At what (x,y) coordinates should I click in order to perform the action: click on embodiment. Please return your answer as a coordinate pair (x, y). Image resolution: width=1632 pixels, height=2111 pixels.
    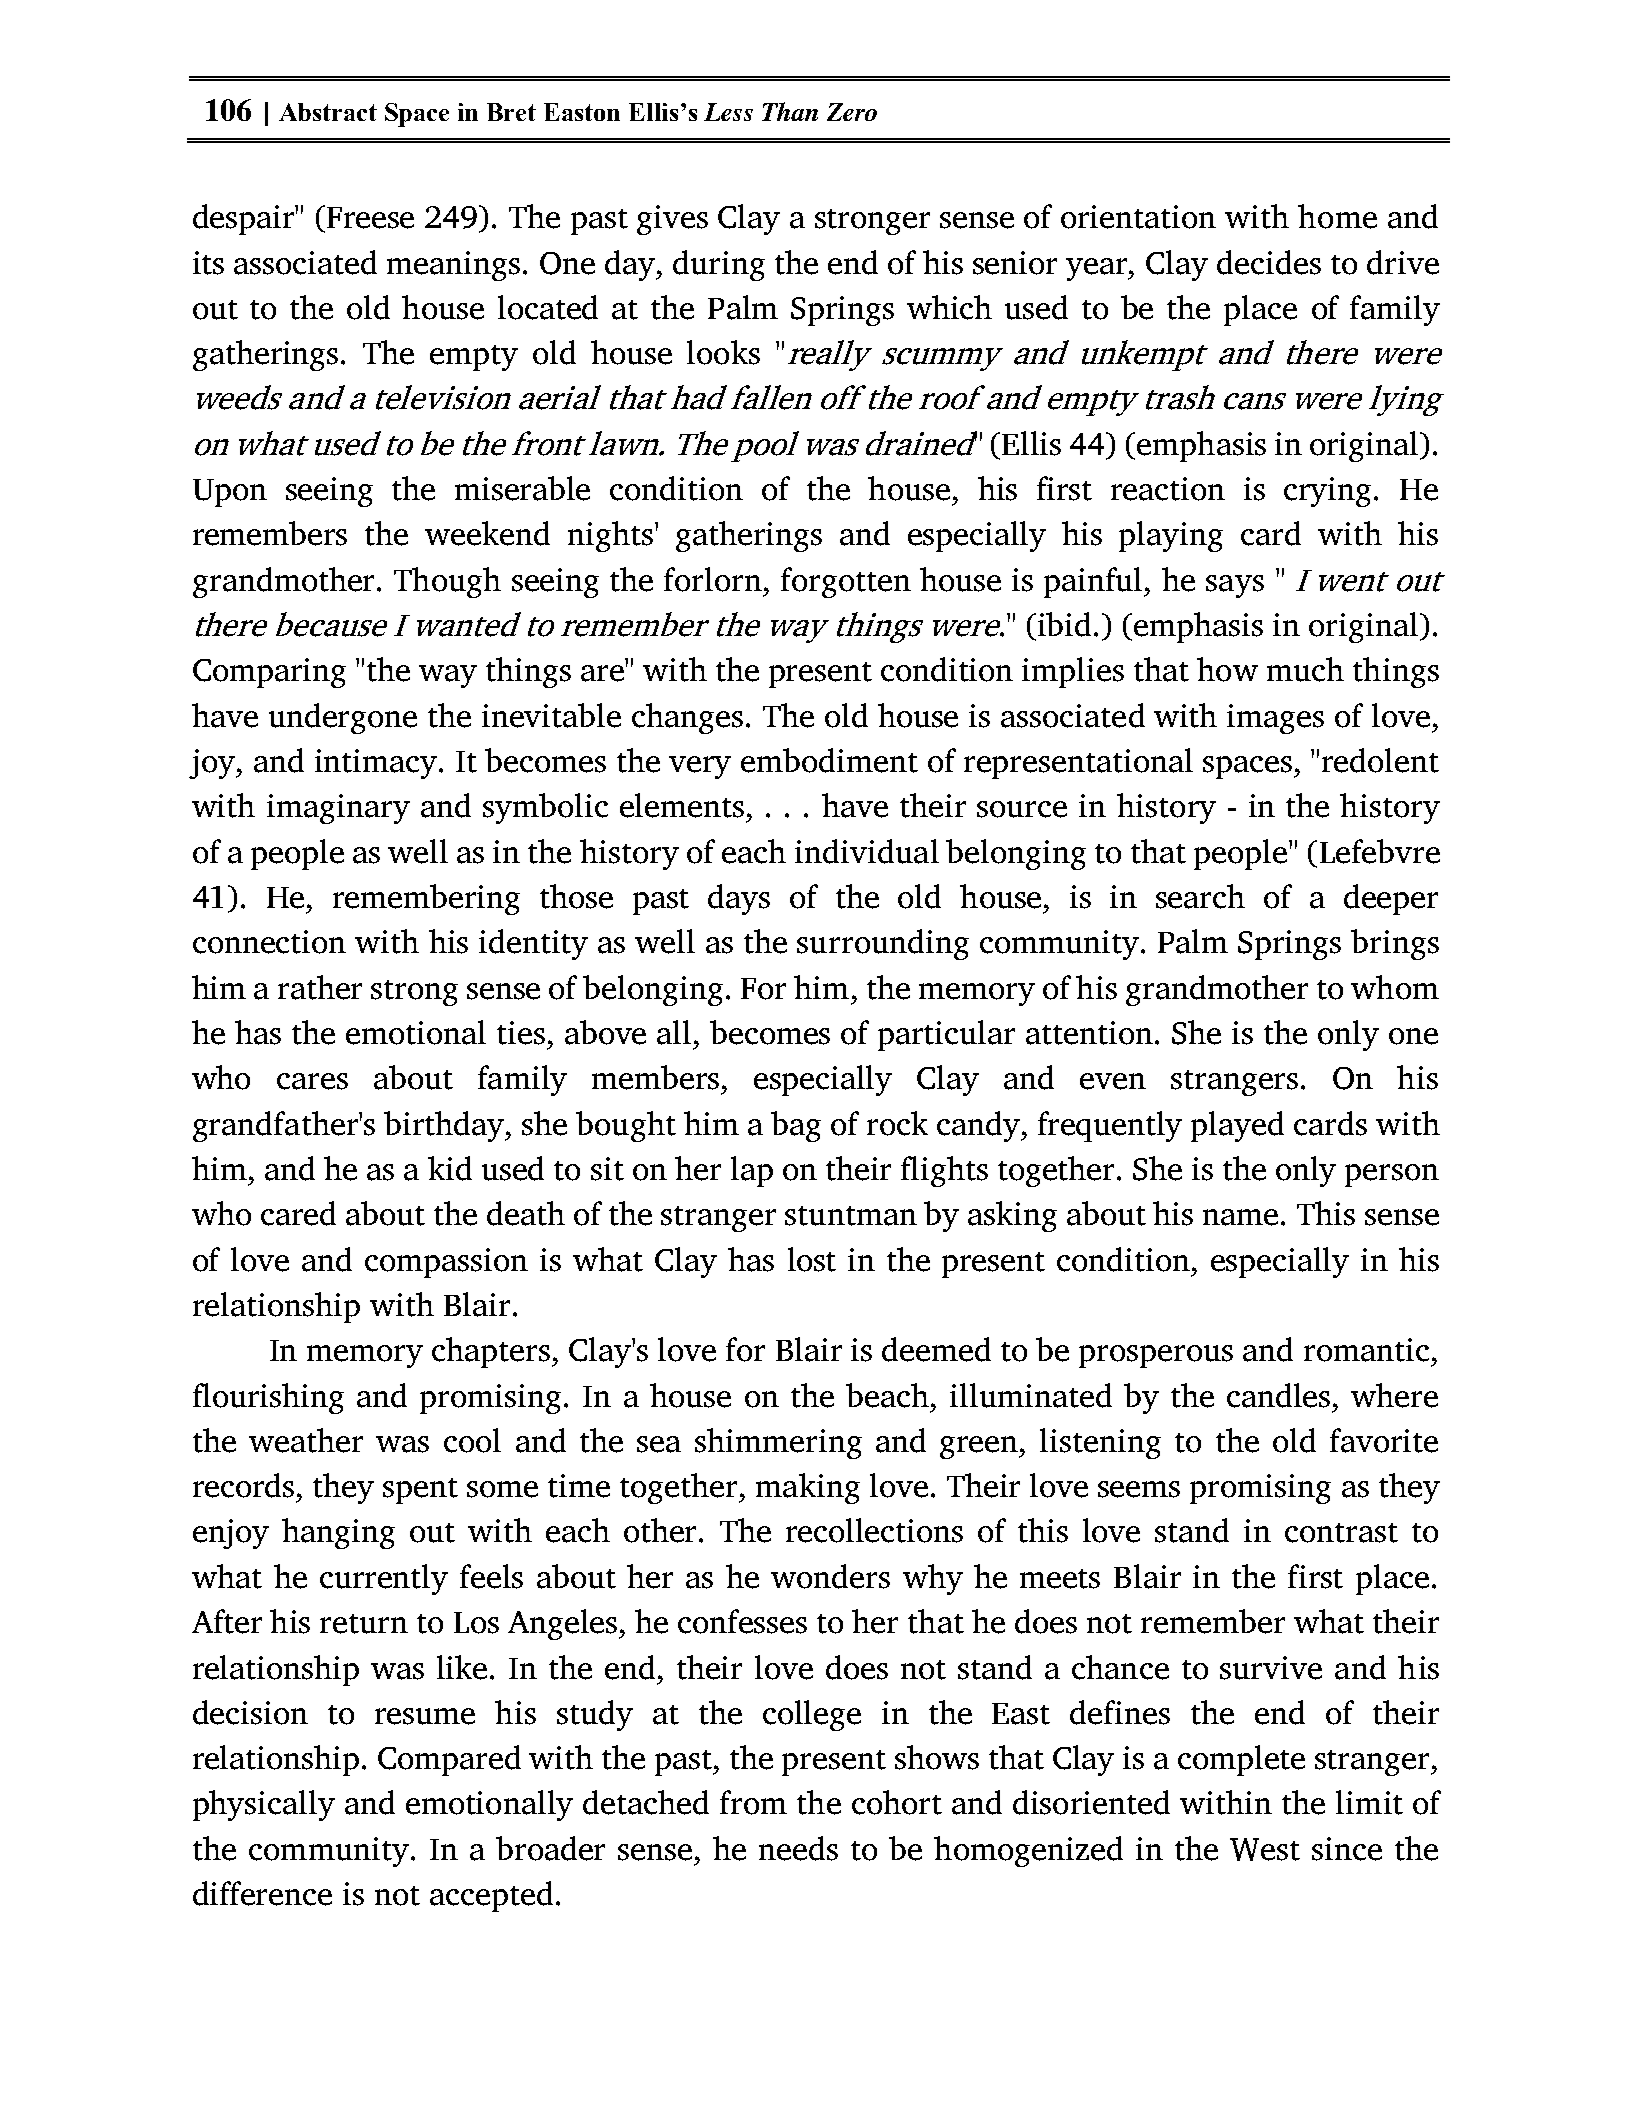
    Looking at the image, I should click on (829, 760).
